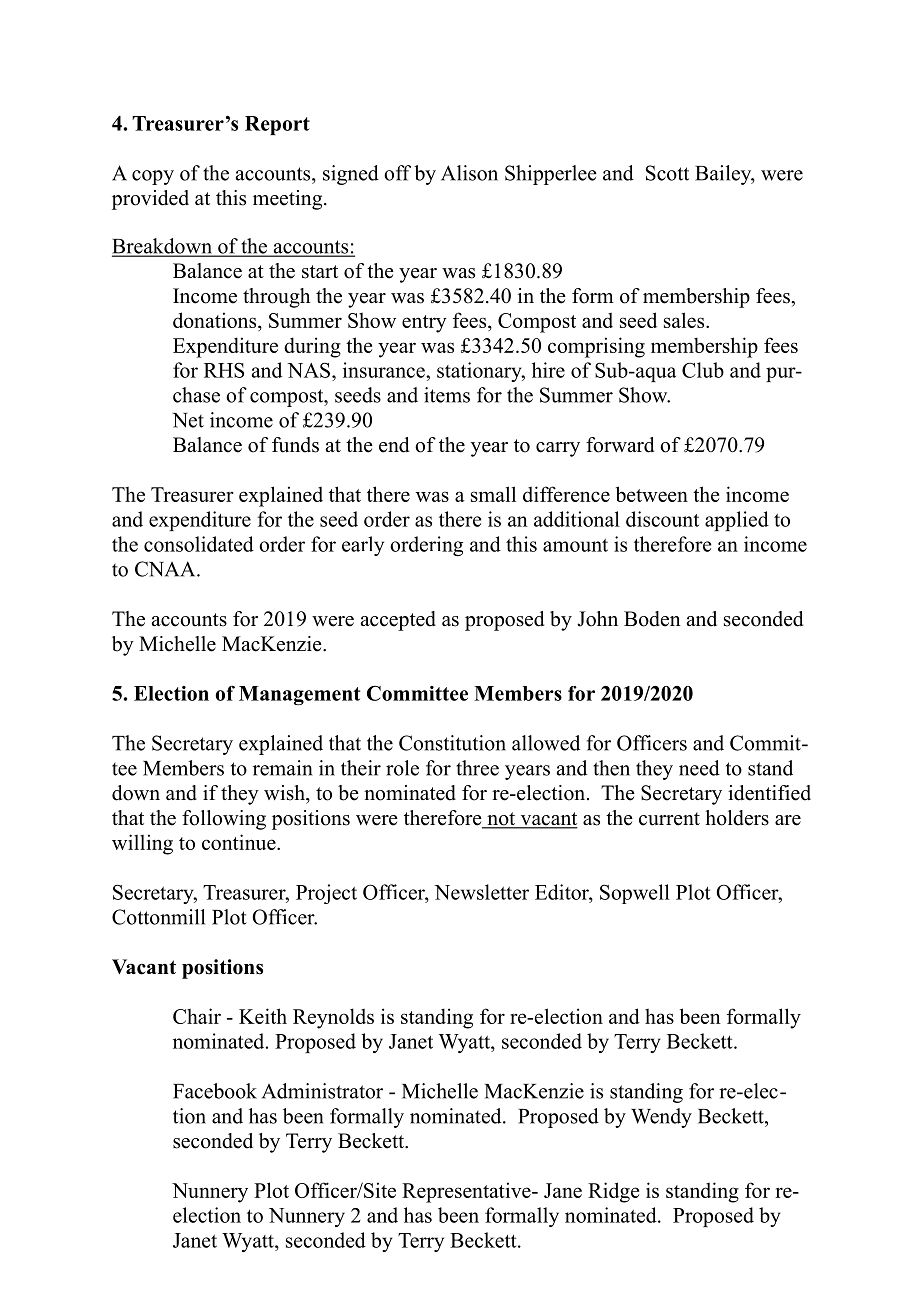 This document has height=1308, width=924. What do you see at coordinates (240, 842) in the document?
I see `continue` at bounding box center [240, 842].
